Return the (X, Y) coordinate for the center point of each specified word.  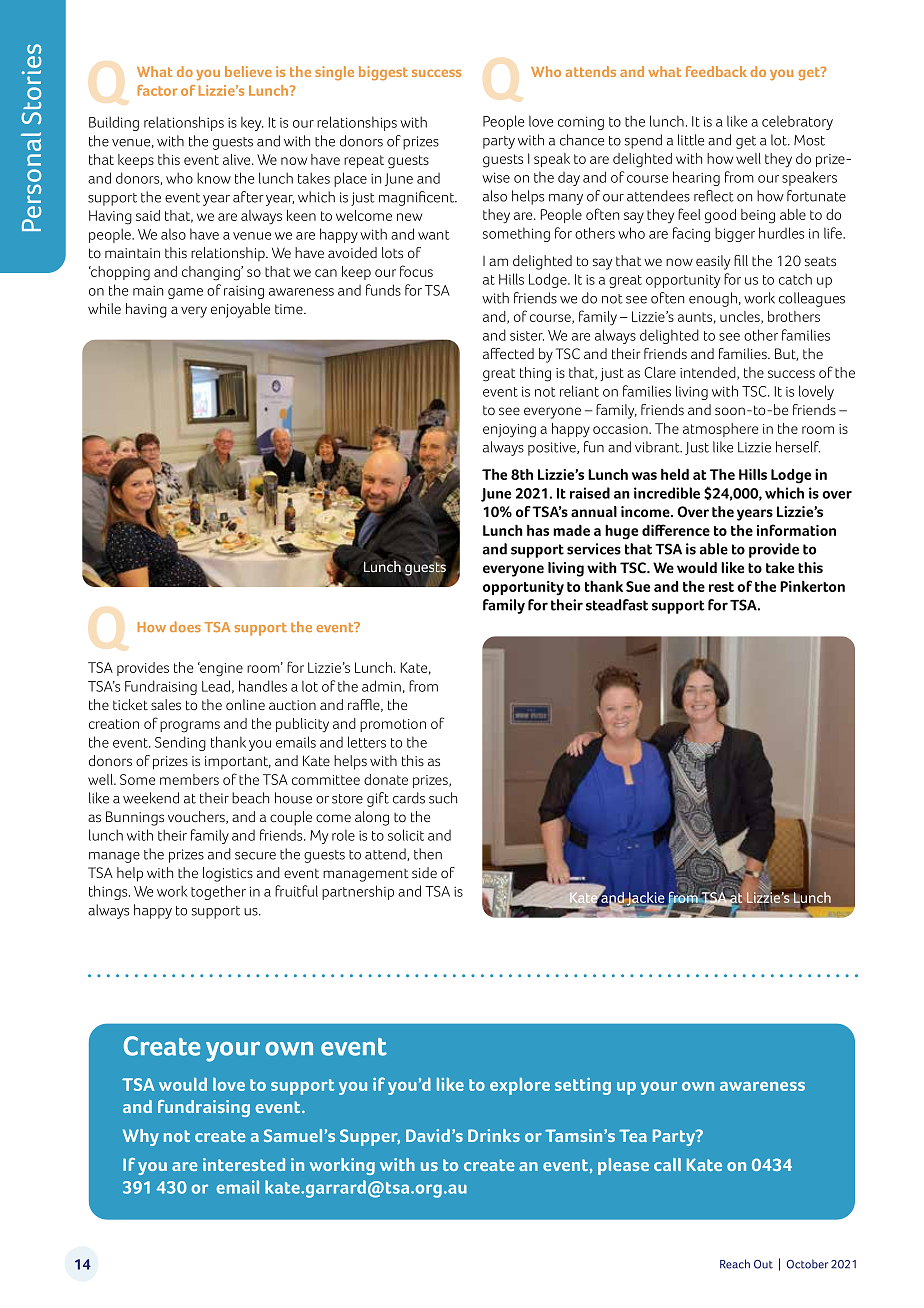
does (185, 626)
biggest (383, 73)
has (538, 530)
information (796, 530)
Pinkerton (812, 586)
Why (141, 1137)
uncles (741, 317)
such (443, 798)
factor (157, 90)
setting (583, 1086)
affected (508, 353)
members (189, 779)
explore (520, 1086)
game (185, 293)
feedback (716, 71)
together (218, 892)
